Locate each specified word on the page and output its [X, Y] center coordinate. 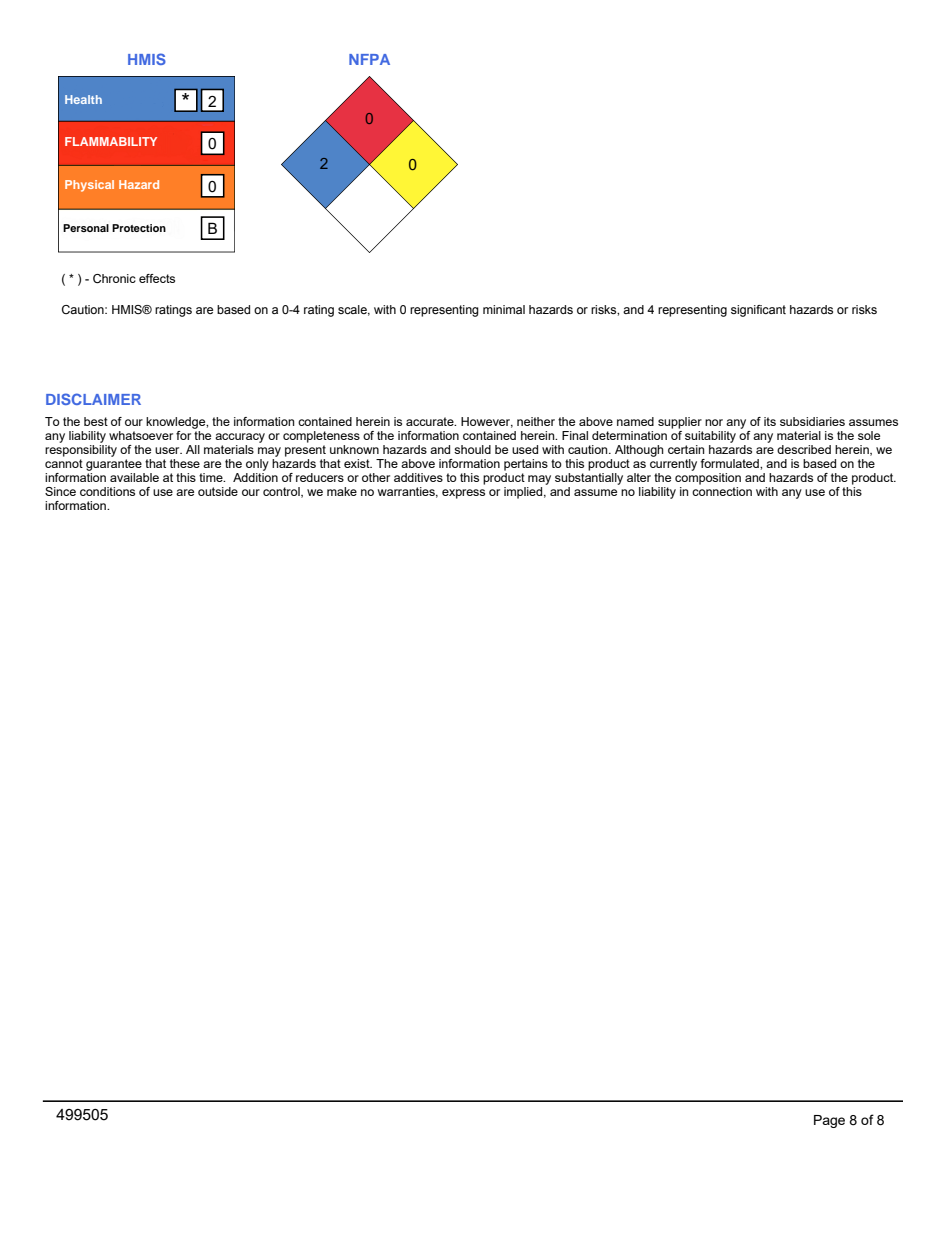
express [463, 494]
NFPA [369, 59]
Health [83, 99]
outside [218, 491]
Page [829, 1121]
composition [708, 477]
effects [157, 278]
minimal [504, 309]
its [770, 421]
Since [60, 491]
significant [758, 311]
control [282, 492]
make [342, 491]
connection [722, 490]
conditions [107, 491]
